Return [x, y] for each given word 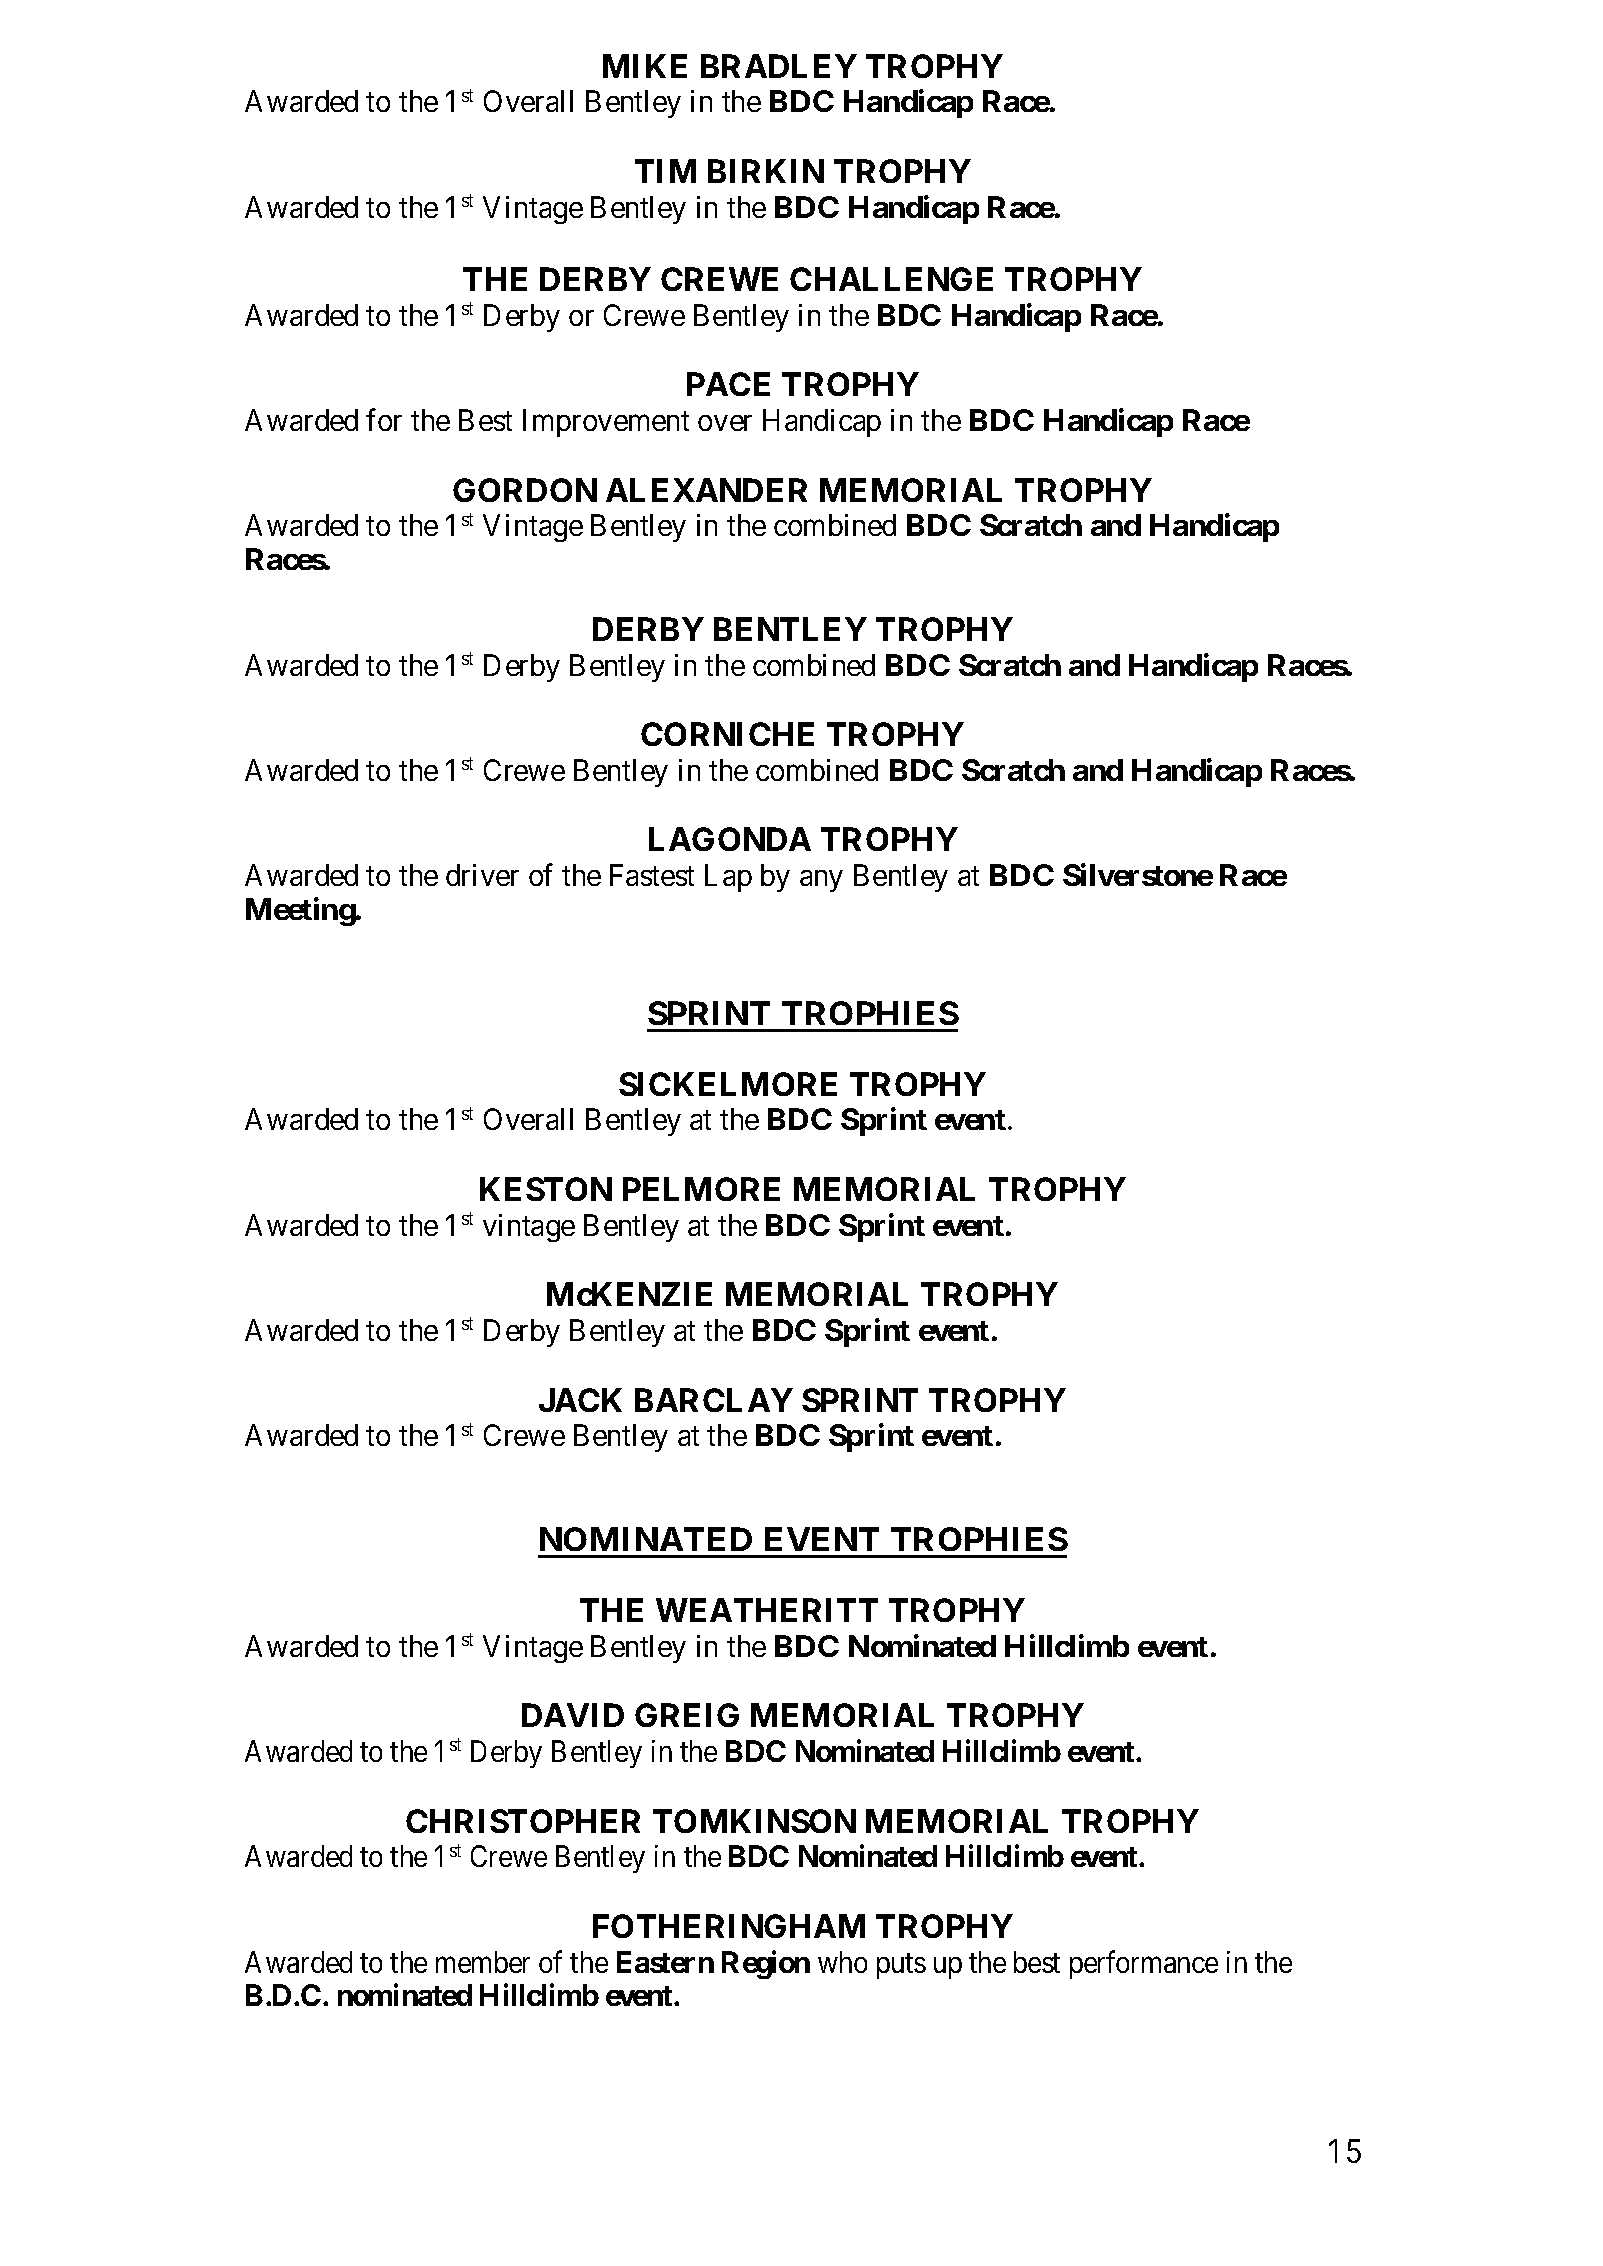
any [821, 881]
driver [482, 875]
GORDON [525, 490]
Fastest [652, 875]
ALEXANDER [706, 490]
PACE [728, 384]
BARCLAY [714, 1400]
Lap [728, 878]
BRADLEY [779, 66]
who [842, 1962]
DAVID [573, 1715]
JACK [580, 1400]
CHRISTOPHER [523, 1821]
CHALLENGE [891, 279]
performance [1144, 1964]
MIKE [645, 66]
